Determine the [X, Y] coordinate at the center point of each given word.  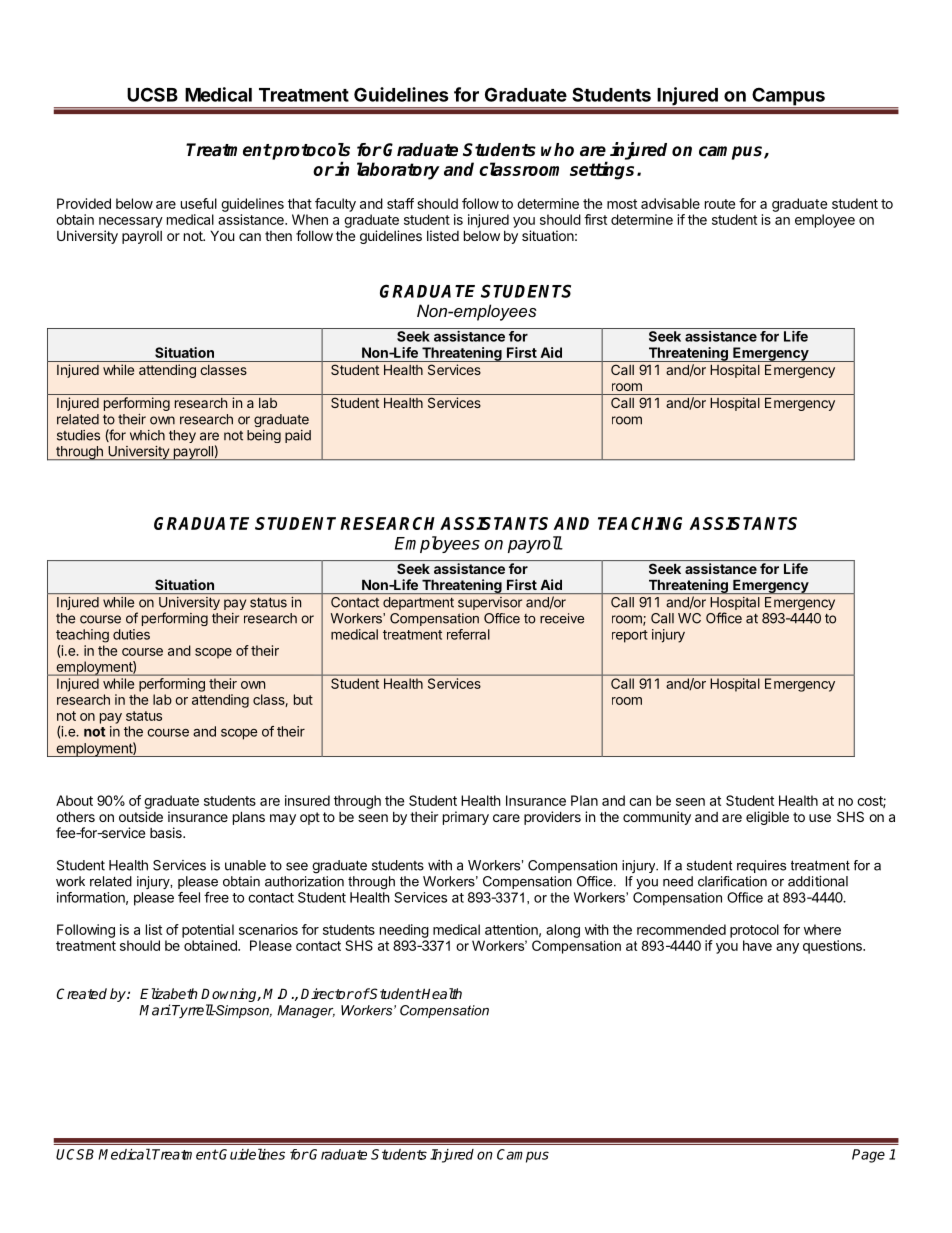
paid [298, 436]
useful [199, 203]
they [182, 436]
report [630, 636]
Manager [306, 1011]
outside [141, 816]
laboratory [398, 171]
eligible [767, 818]
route [720, 204]
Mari [155, 1010]
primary [466, 818]
